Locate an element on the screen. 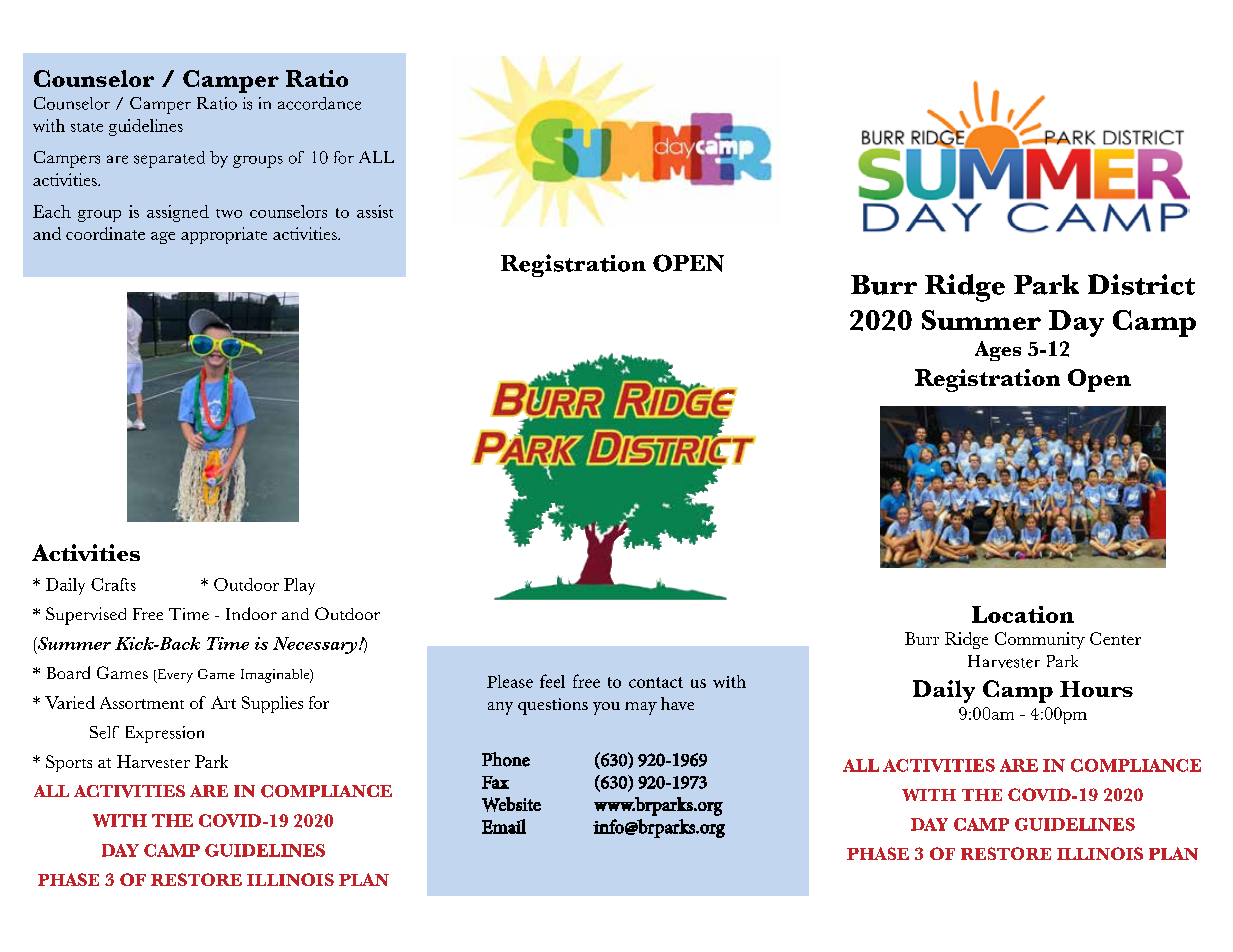  Sports is located at coordinates (69, 763).
